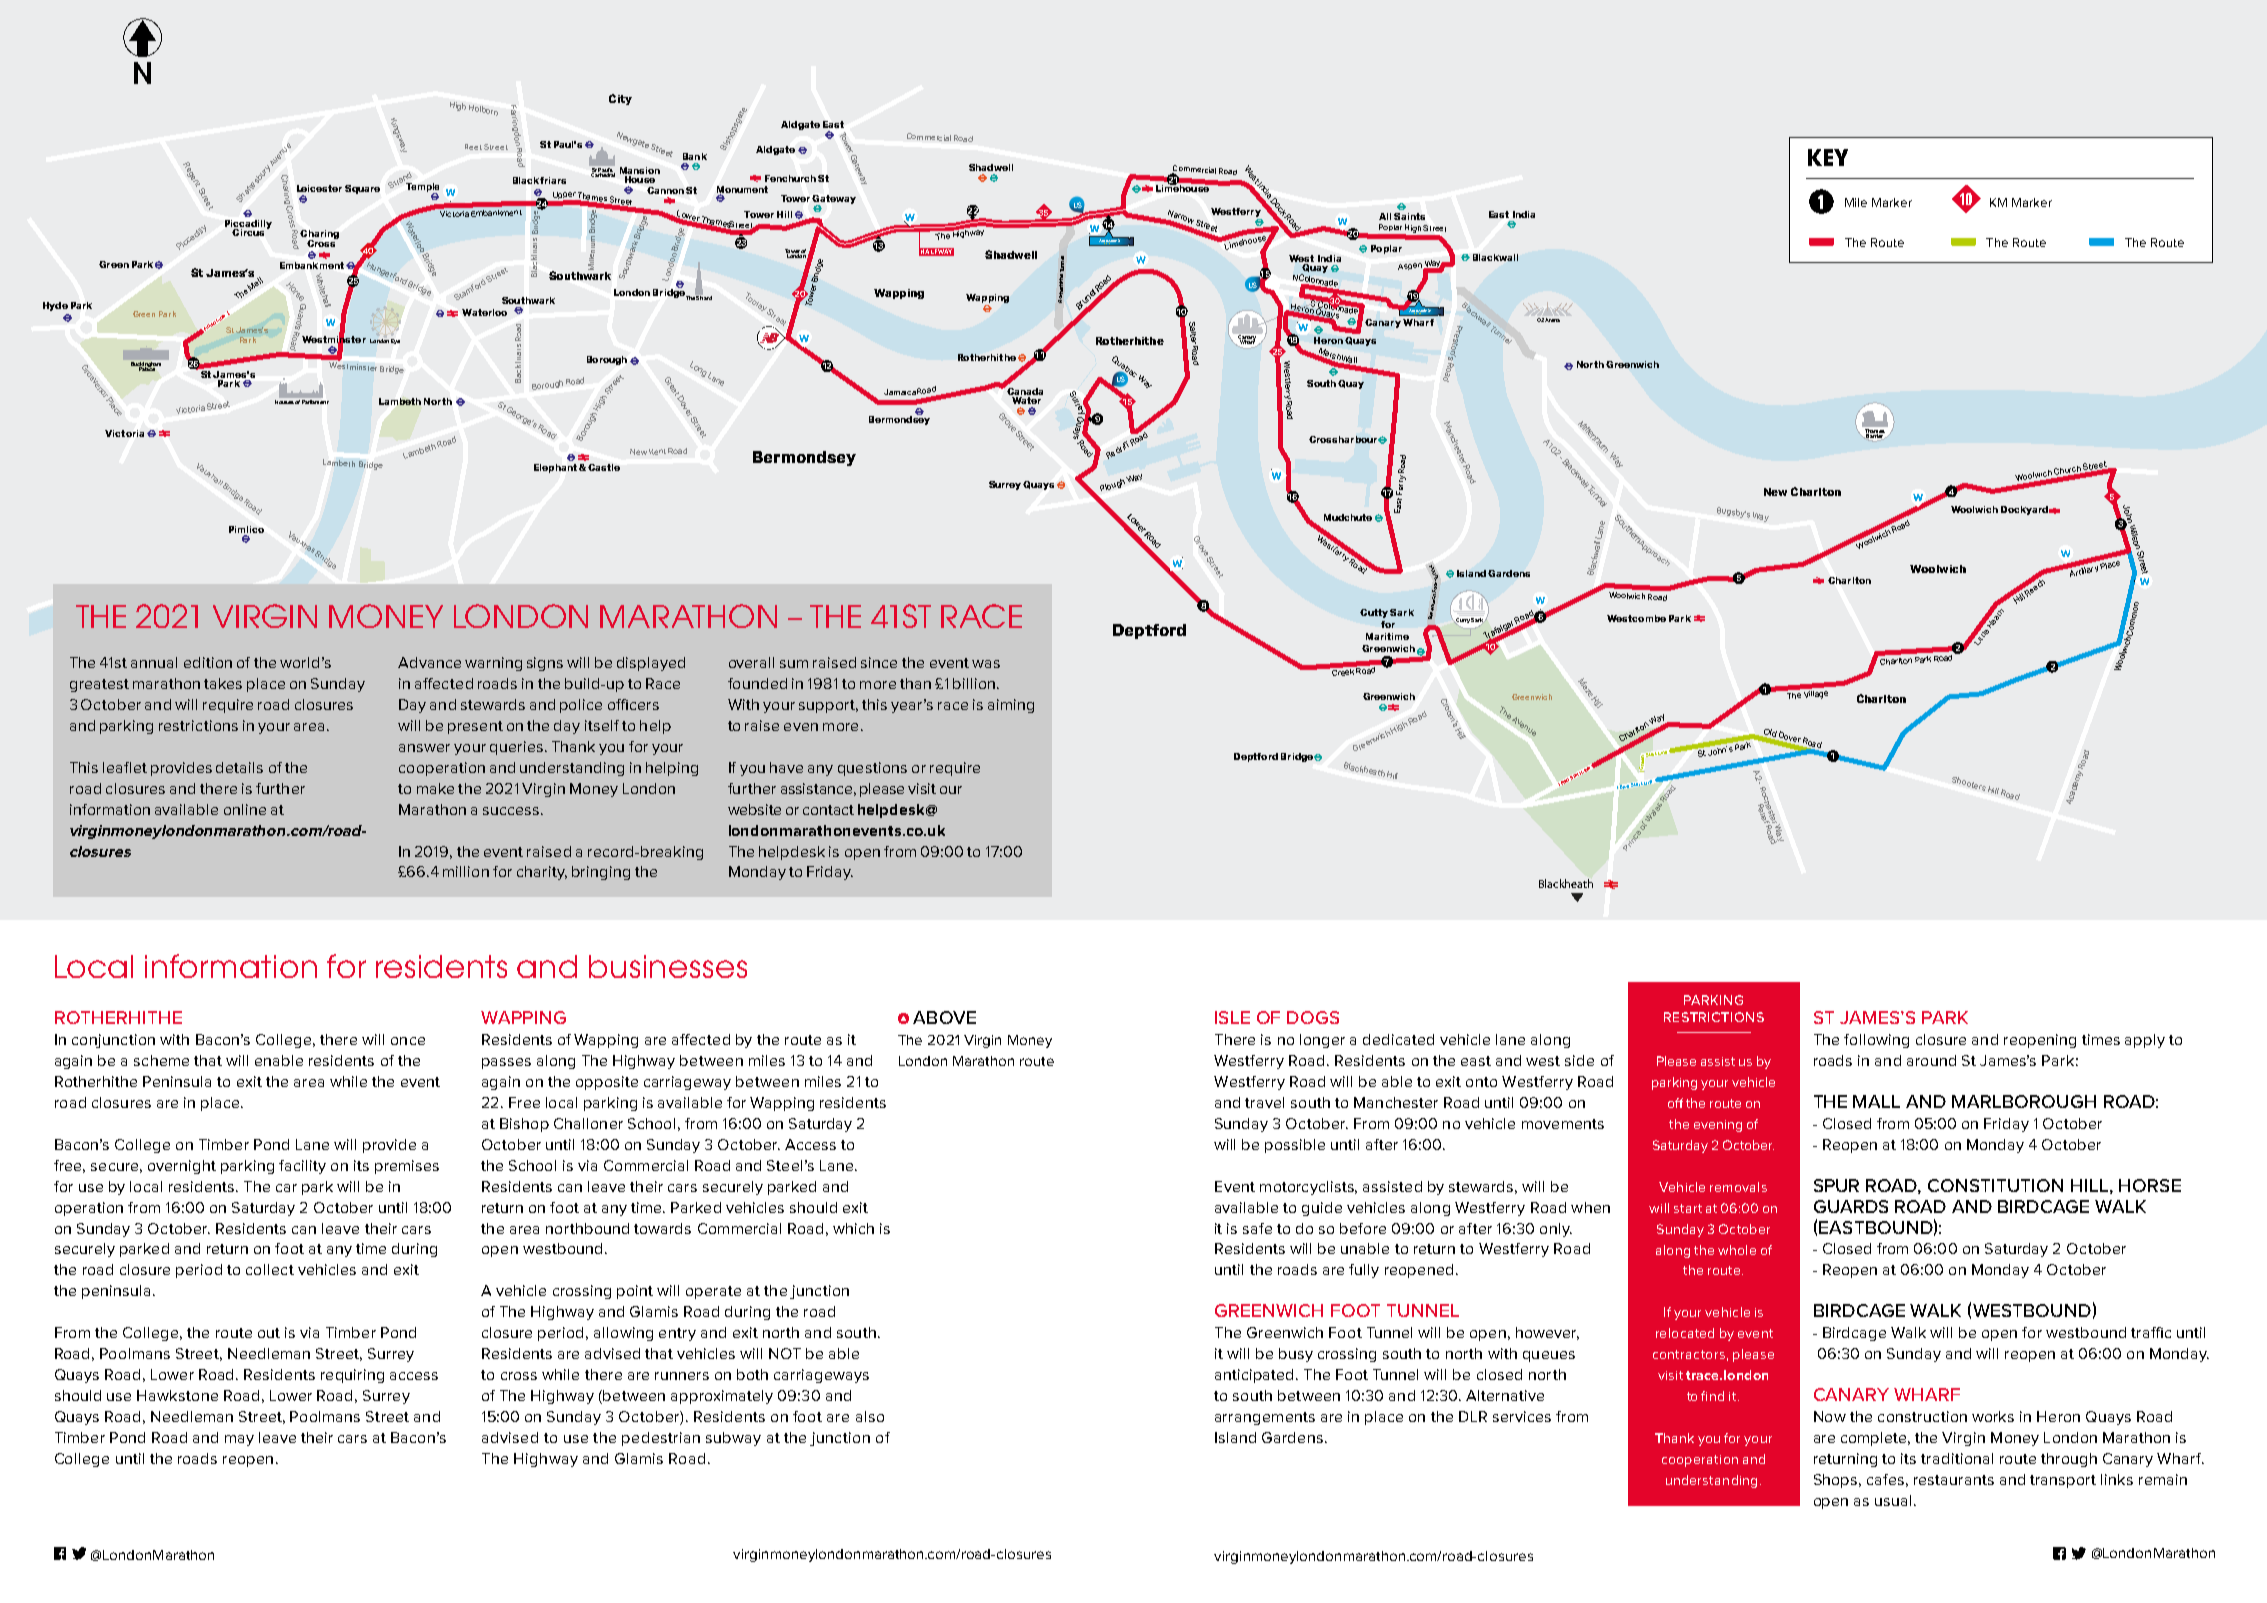 Image resolution: width=2267 pixels, height=1603 pixels. Describe the element at coordinates (1232, 1017) in the screenshot. I see `ISLE` at that location.
